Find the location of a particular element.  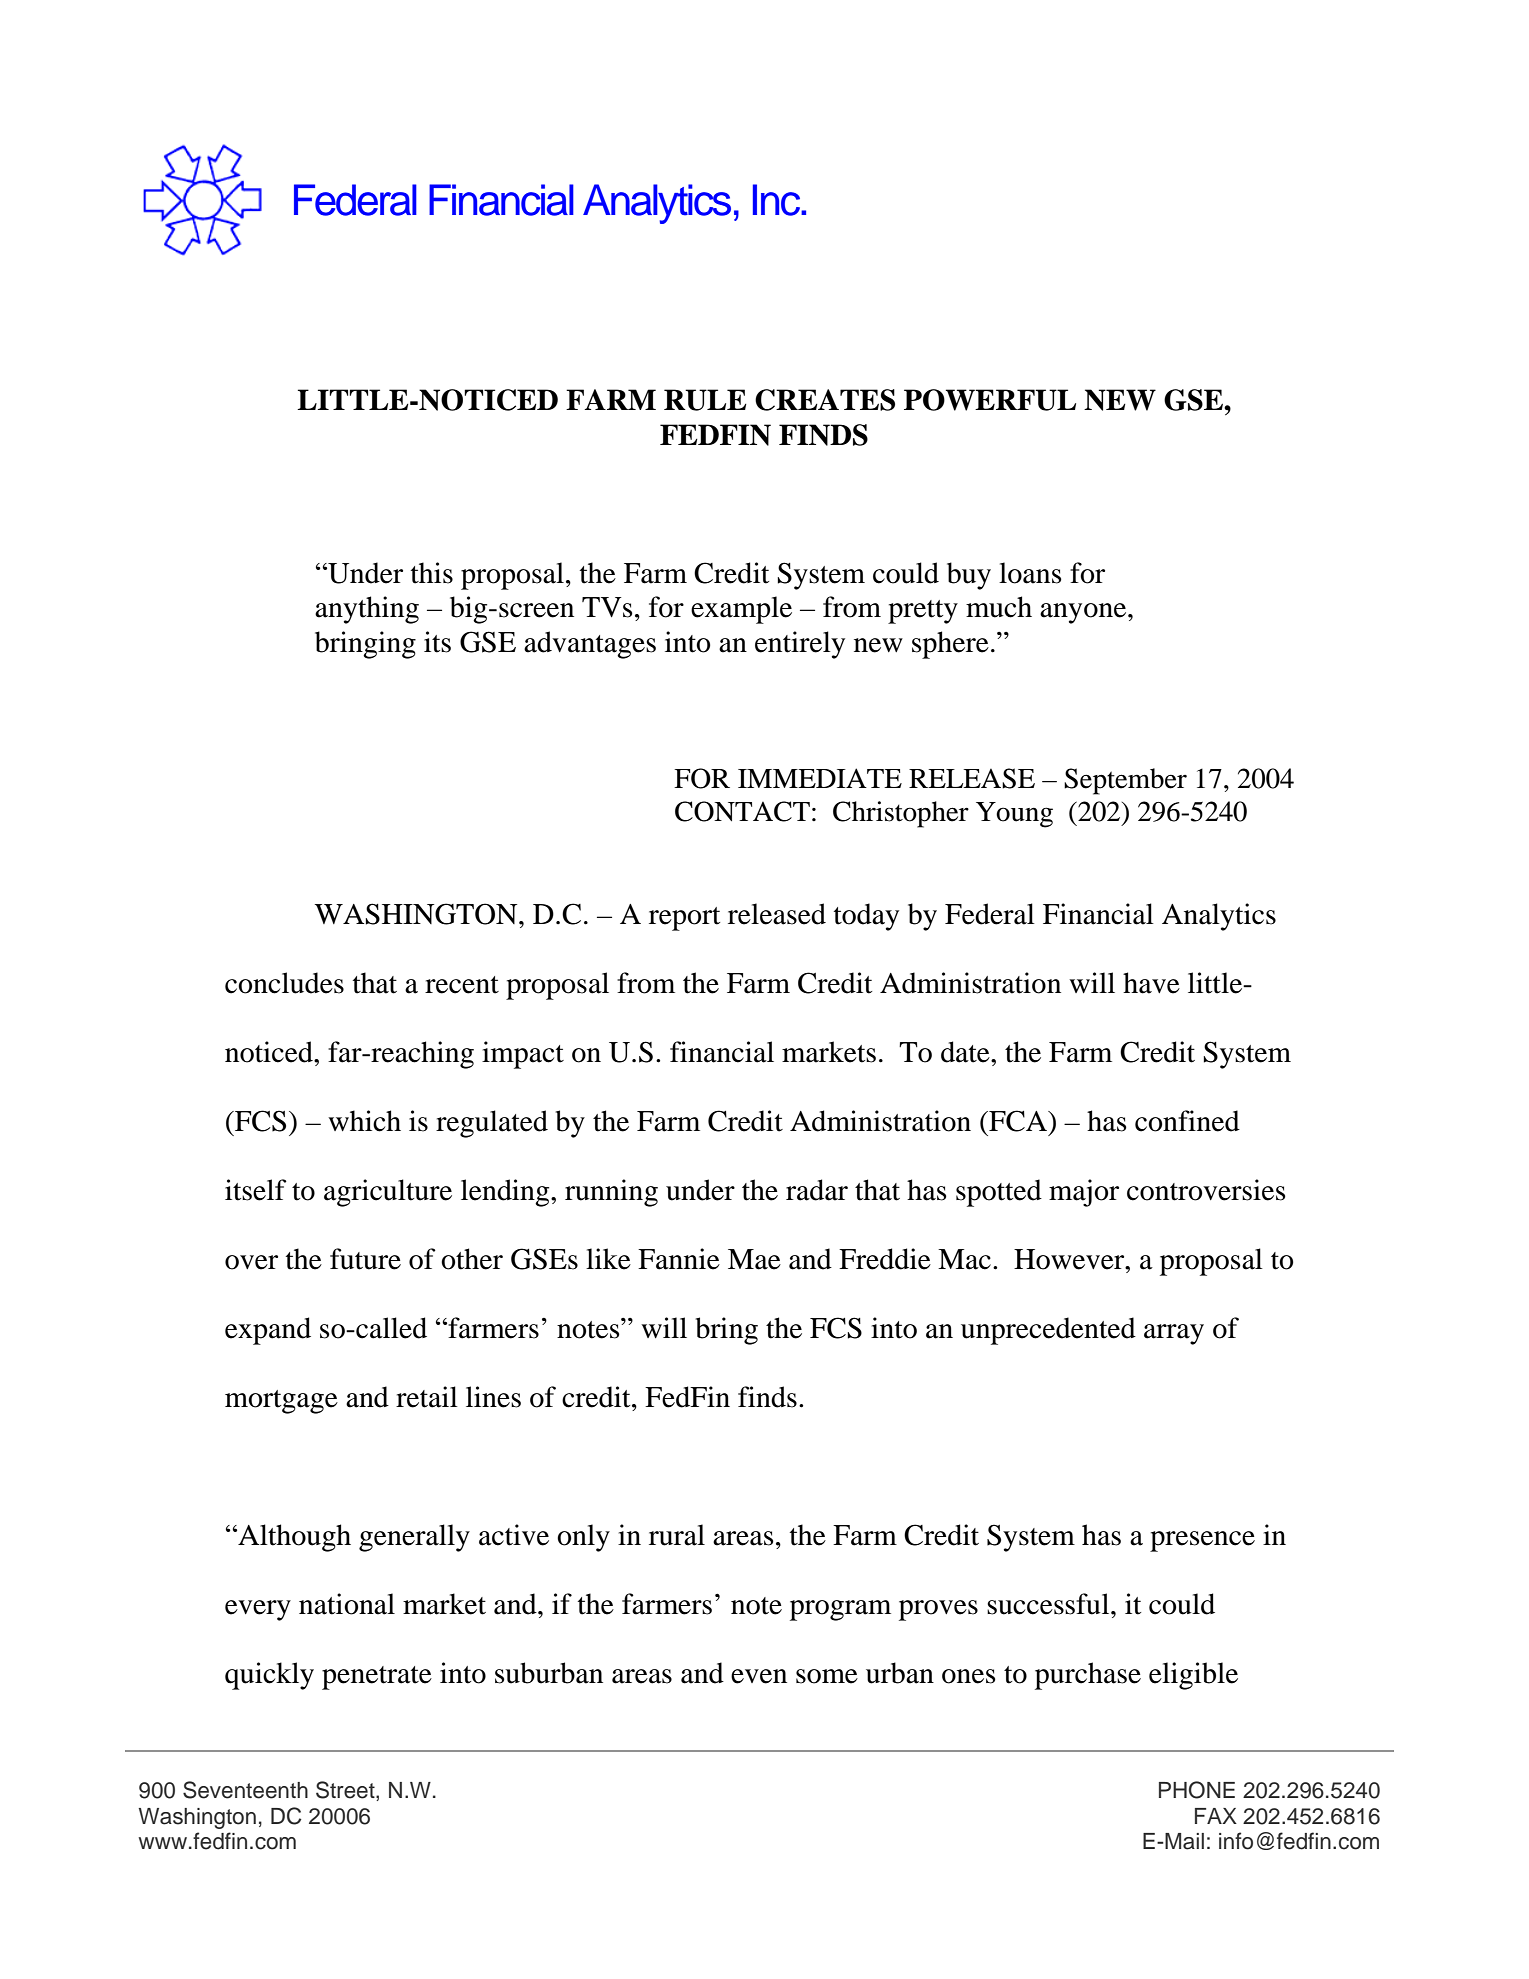

Mae is located at coordinates (754, 1259).
